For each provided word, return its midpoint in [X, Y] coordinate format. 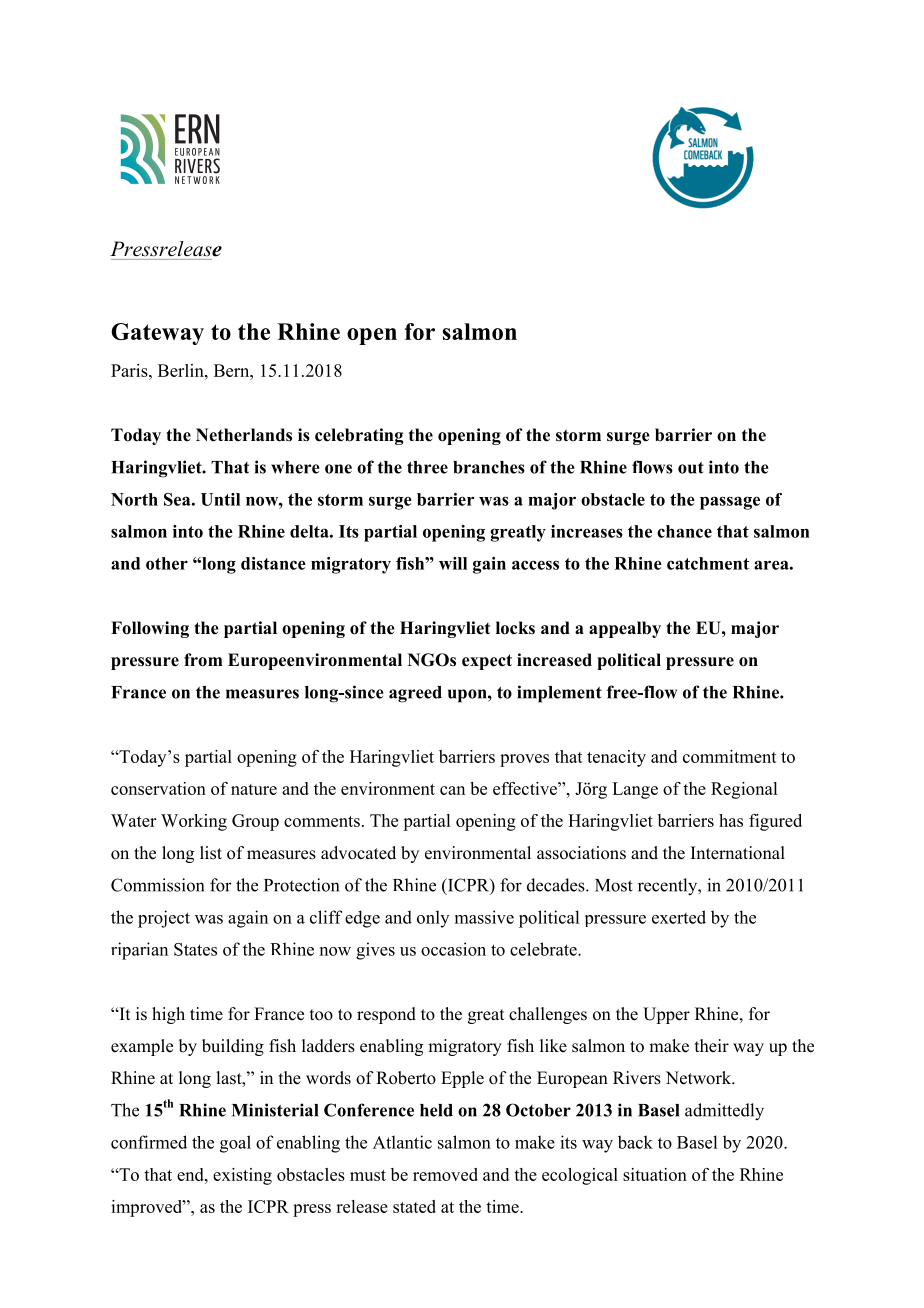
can [452, 790]
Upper [666, 1015]
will [453, 563]
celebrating [359, 436]
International [738, 853]
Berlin [182, 370]
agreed [415, 694]
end [191, 1174]
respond [386, 1015]
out [691, 468]
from [203, 660]
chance [684, 531]
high [168, 1015]
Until [220, 499]
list [211, 853]
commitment [730, 756]
